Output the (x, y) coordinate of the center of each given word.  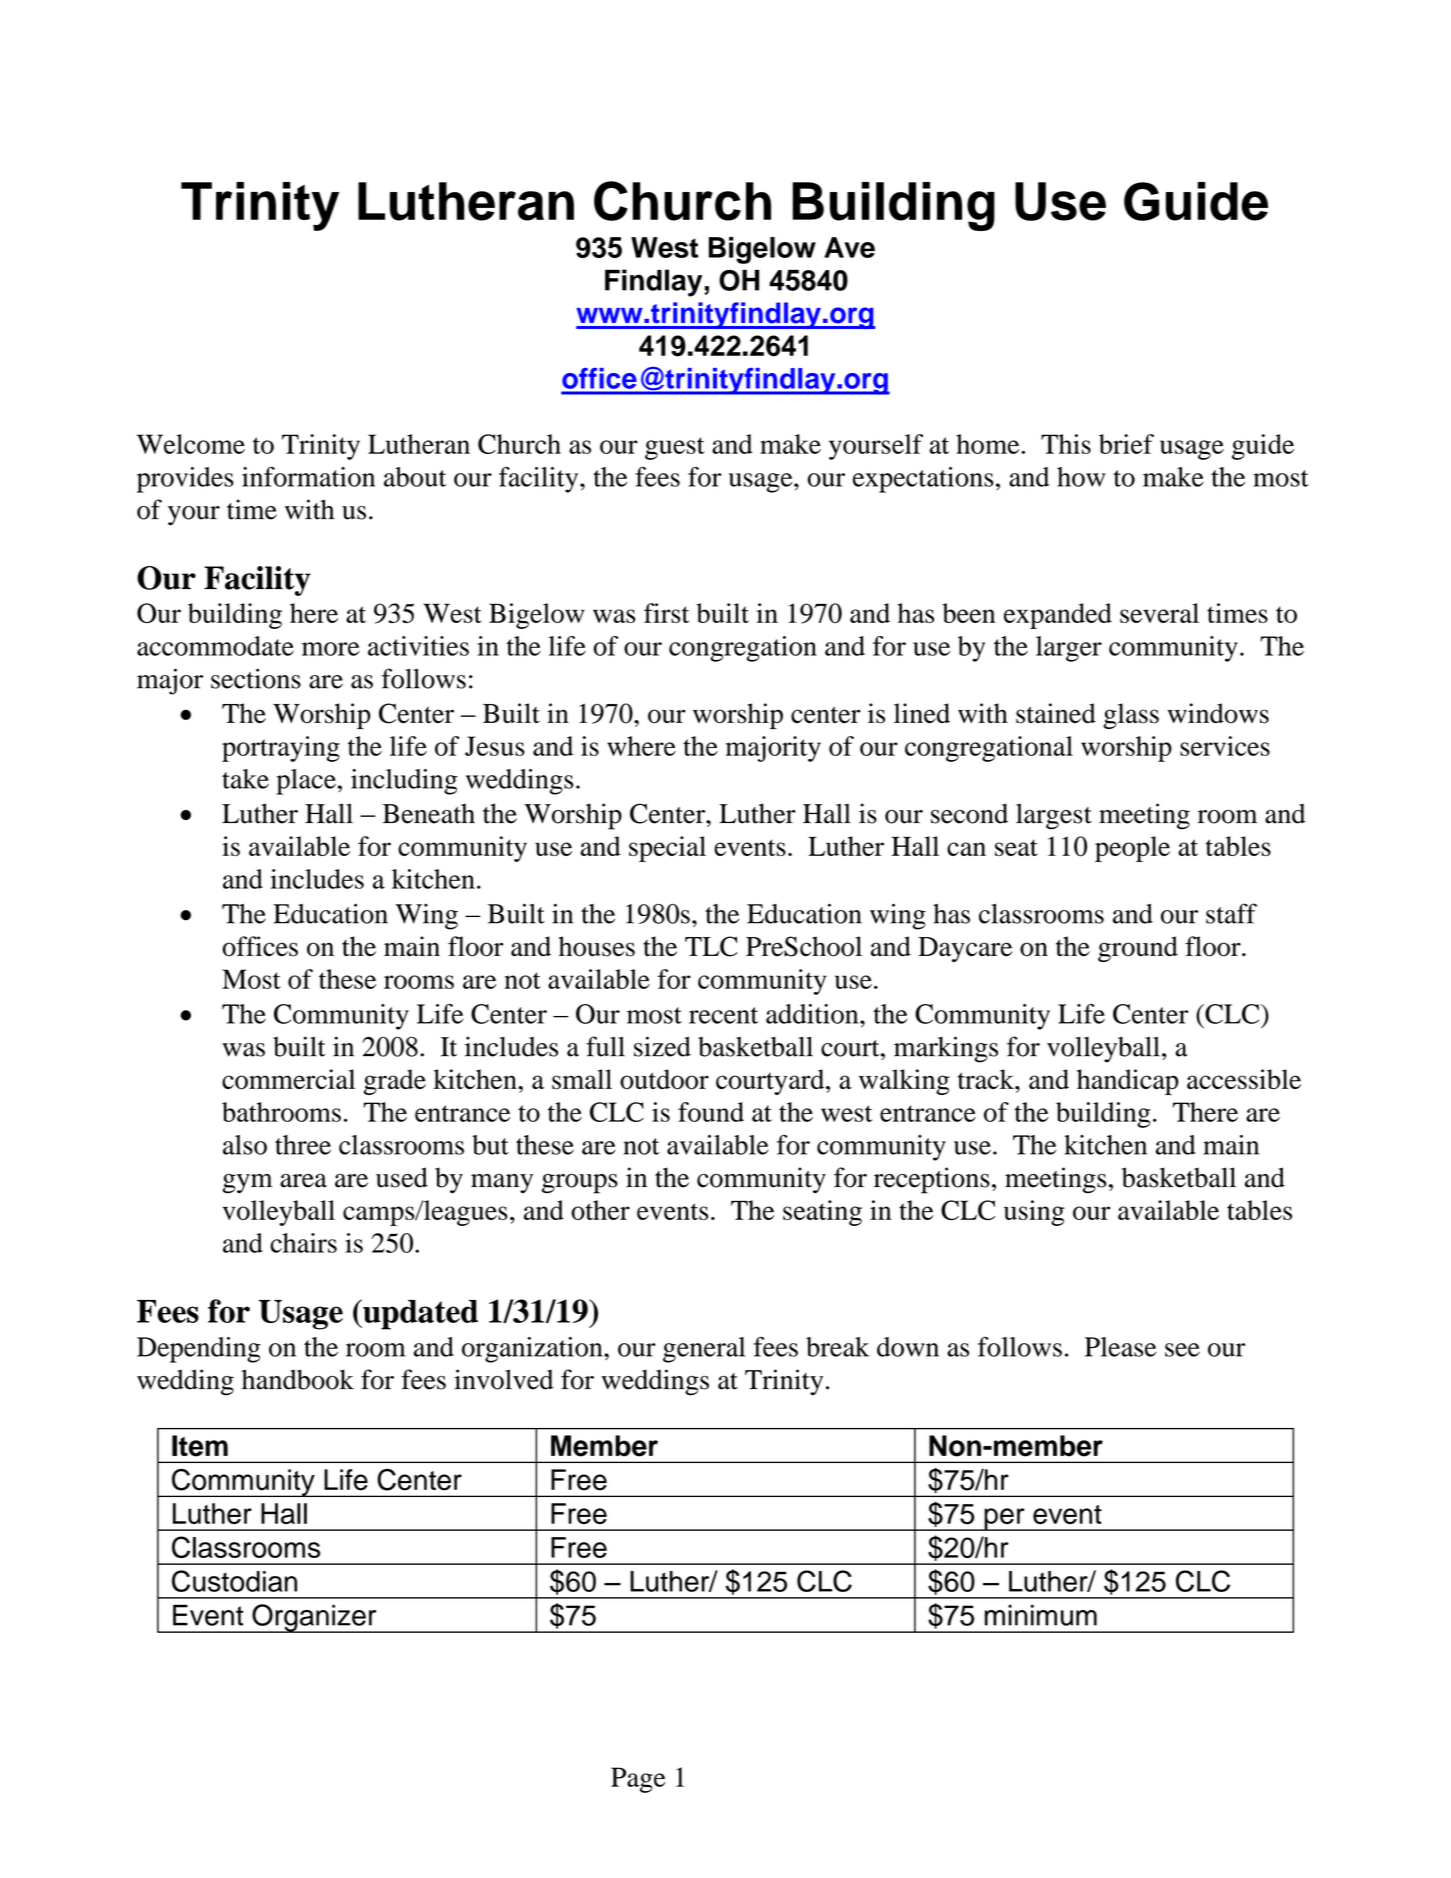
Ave (849, 247)
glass (1131, 716)
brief (1126, 444)
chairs (303, 1243)
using (1034, 1213)
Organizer (314, 1618)
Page (638, 1780)
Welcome (191, 444)
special (667, 849)
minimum (1041, 1615)
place (306, 782)
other (600, 1210)
